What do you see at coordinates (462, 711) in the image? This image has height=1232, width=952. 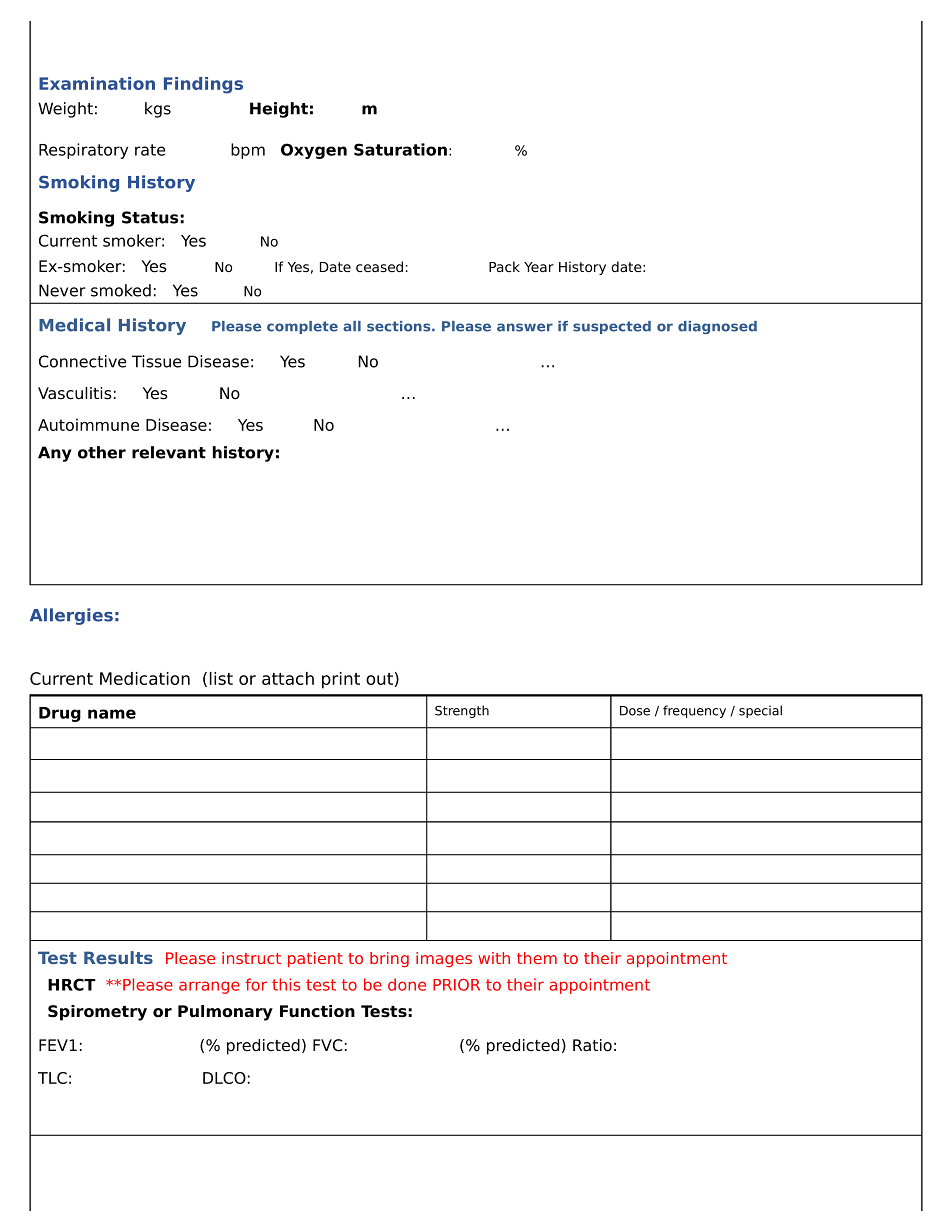 I see `Strength` at bounding box center [462, 711].
